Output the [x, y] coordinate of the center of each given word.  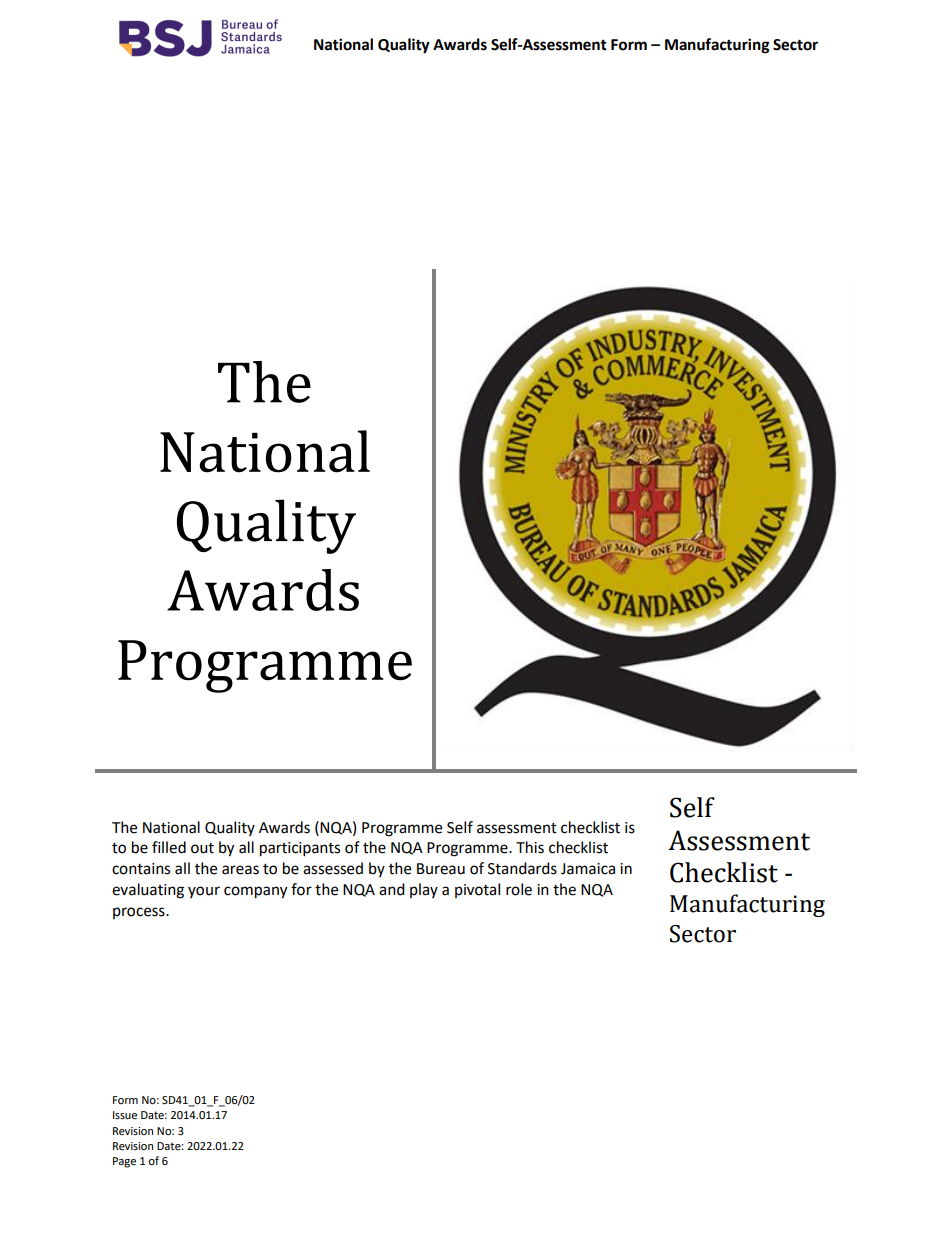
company [255, 892]
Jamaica [588, 869]
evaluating [148, 891]
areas [240, 870]
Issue [125, 1115]
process [140, 913]
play [424, 890]
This [530, 847]
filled [169, 847]
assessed [333, 868]
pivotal [477, 890]
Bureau [441, 869]
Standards [522, 868]
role [519, 889]
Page [124, 1162]
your [204, 892]
